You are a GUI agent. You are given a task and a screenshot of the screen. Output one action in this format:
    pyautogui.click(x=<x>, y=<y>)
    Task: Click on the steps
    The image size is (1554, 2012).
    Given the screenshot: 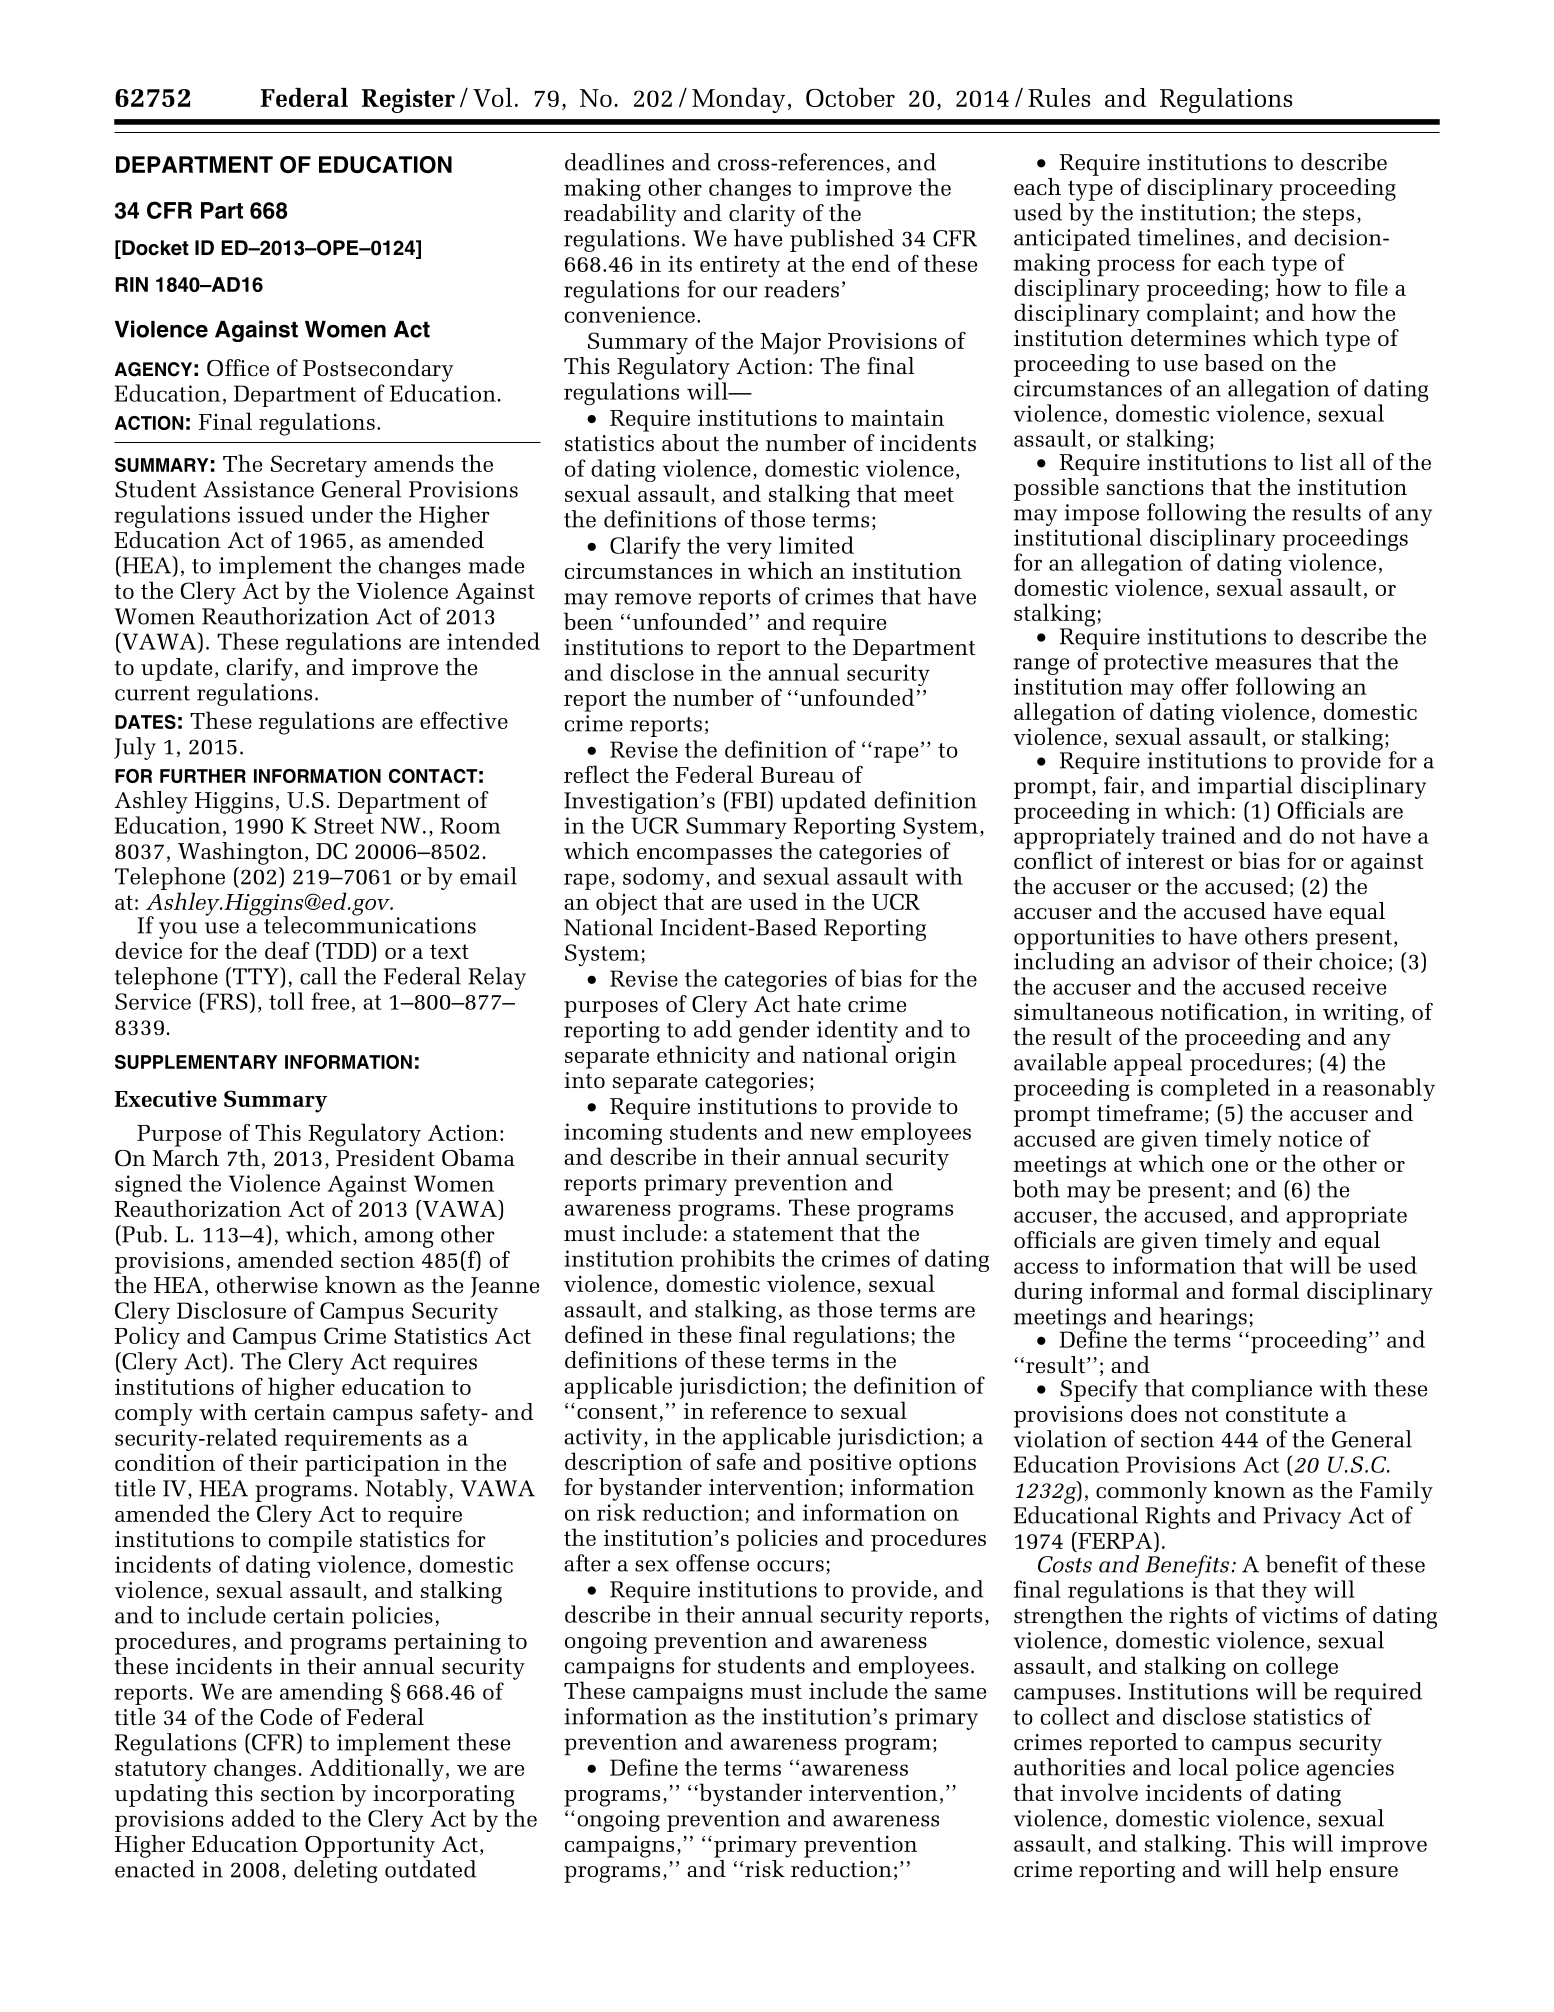 What is the action you would take?
    pyautogui.click(x=1328, y=216)
